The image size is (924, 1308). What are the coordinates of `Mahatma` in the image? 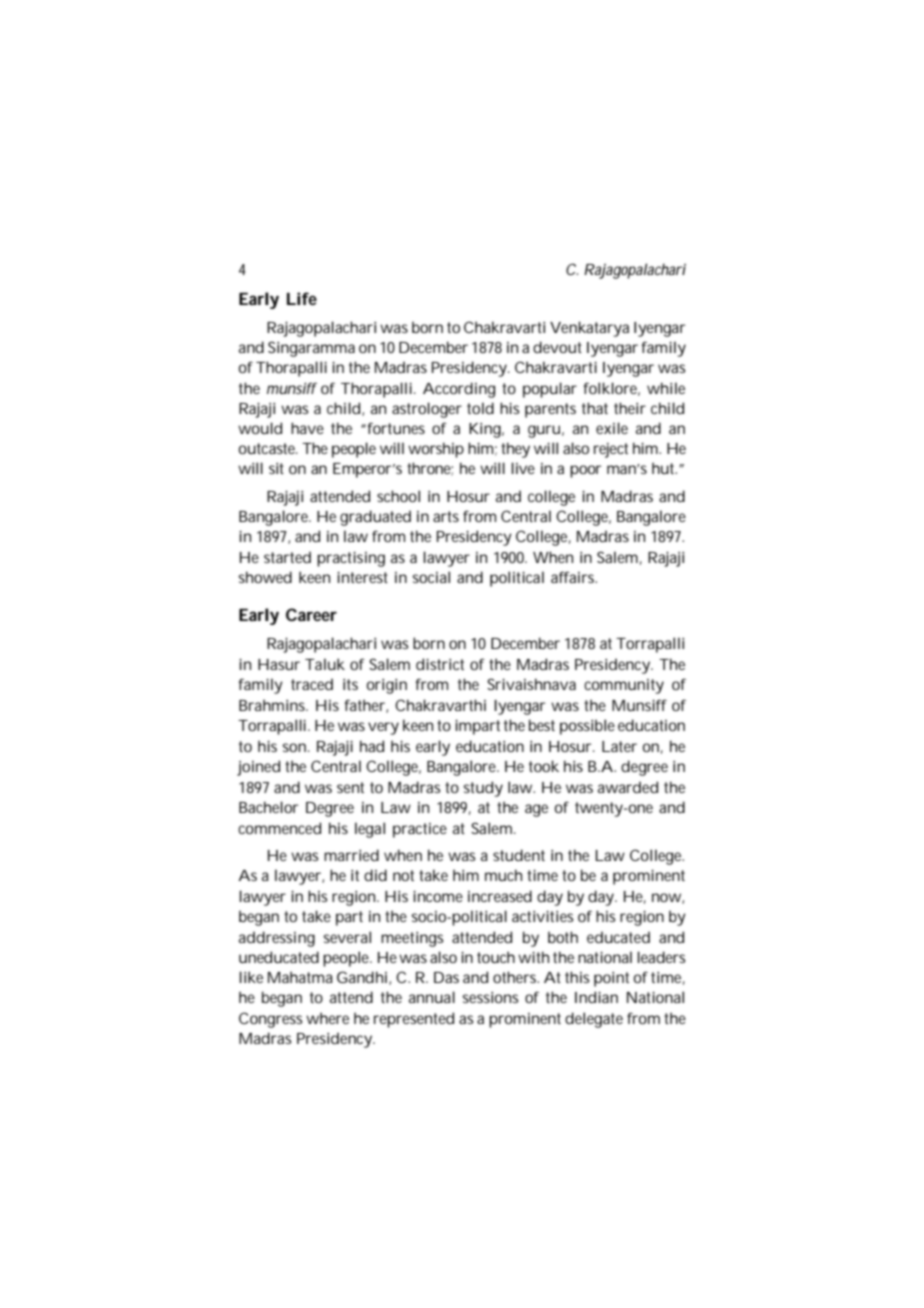 It's located at (300, 977).
